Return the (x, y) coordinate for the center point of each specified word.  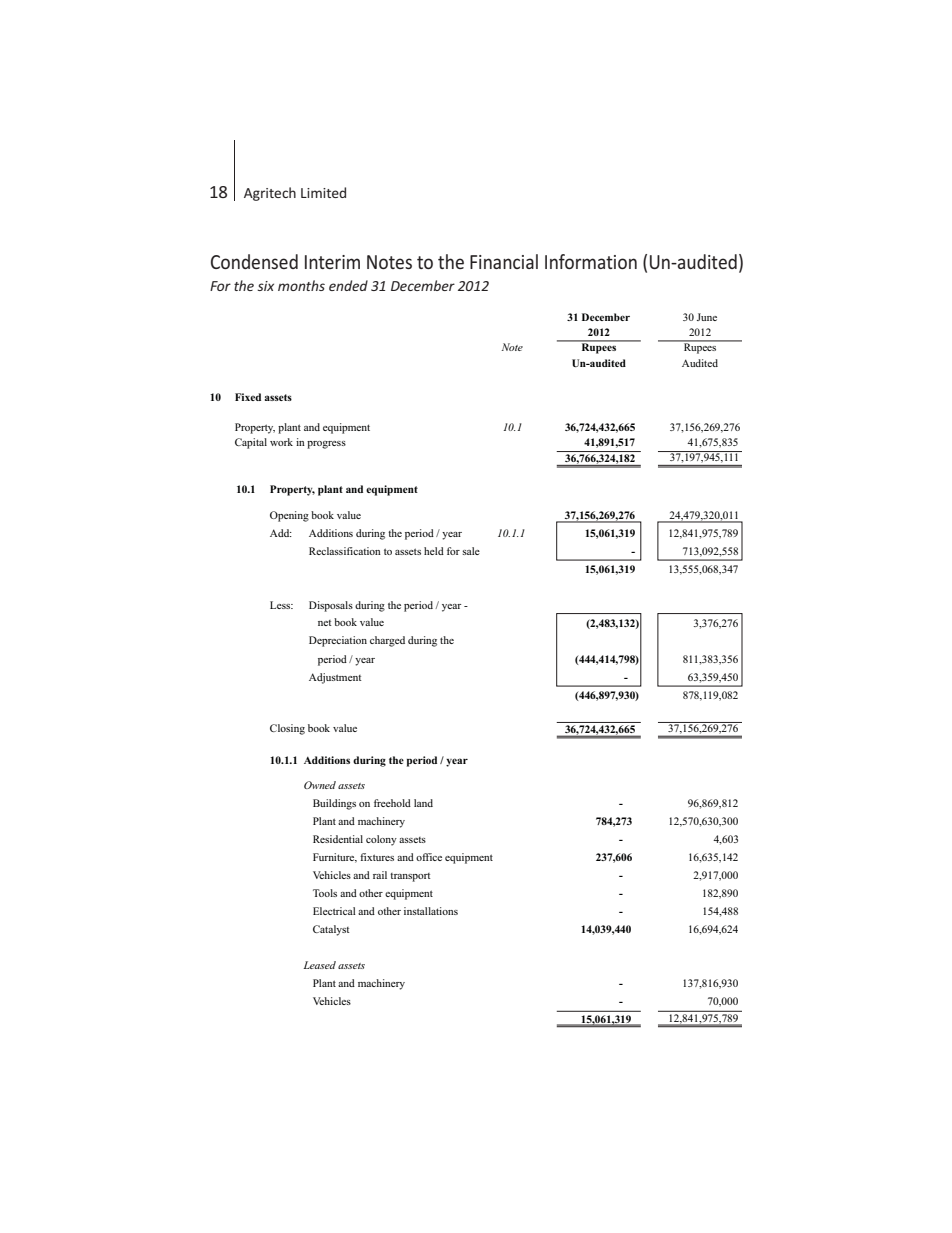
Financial (504, 261)
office (429, 857)
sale (471, 551)
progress (326, 445)
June (707, 317)
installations (431, 911)
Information (591, 261)
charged (387, 641)
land (423, 803)
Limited (323, 192)
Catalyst (331, 930)
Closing (287, 729)
